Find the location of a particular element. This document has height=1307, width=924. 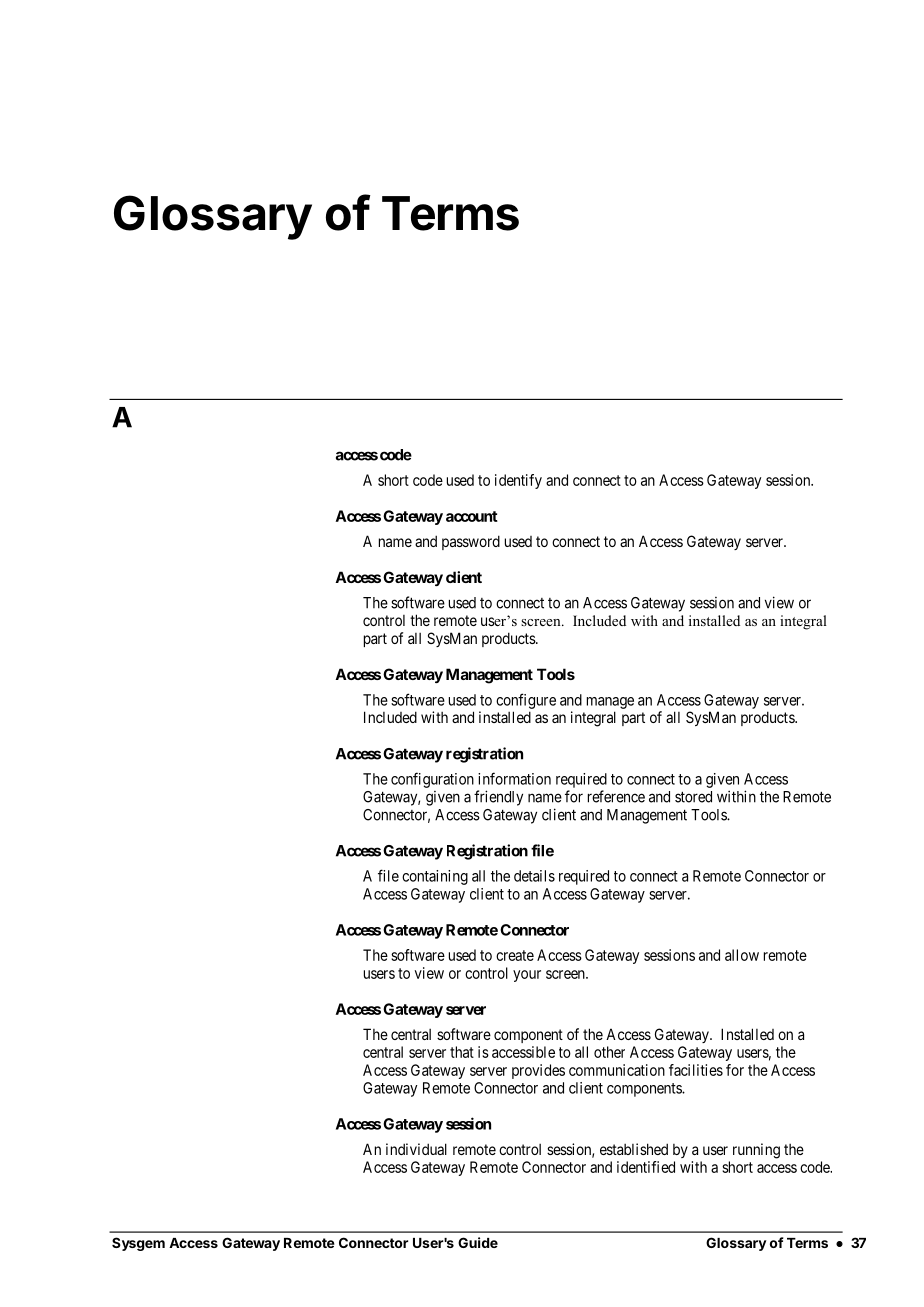

details is located at coordinates (534, 876).
